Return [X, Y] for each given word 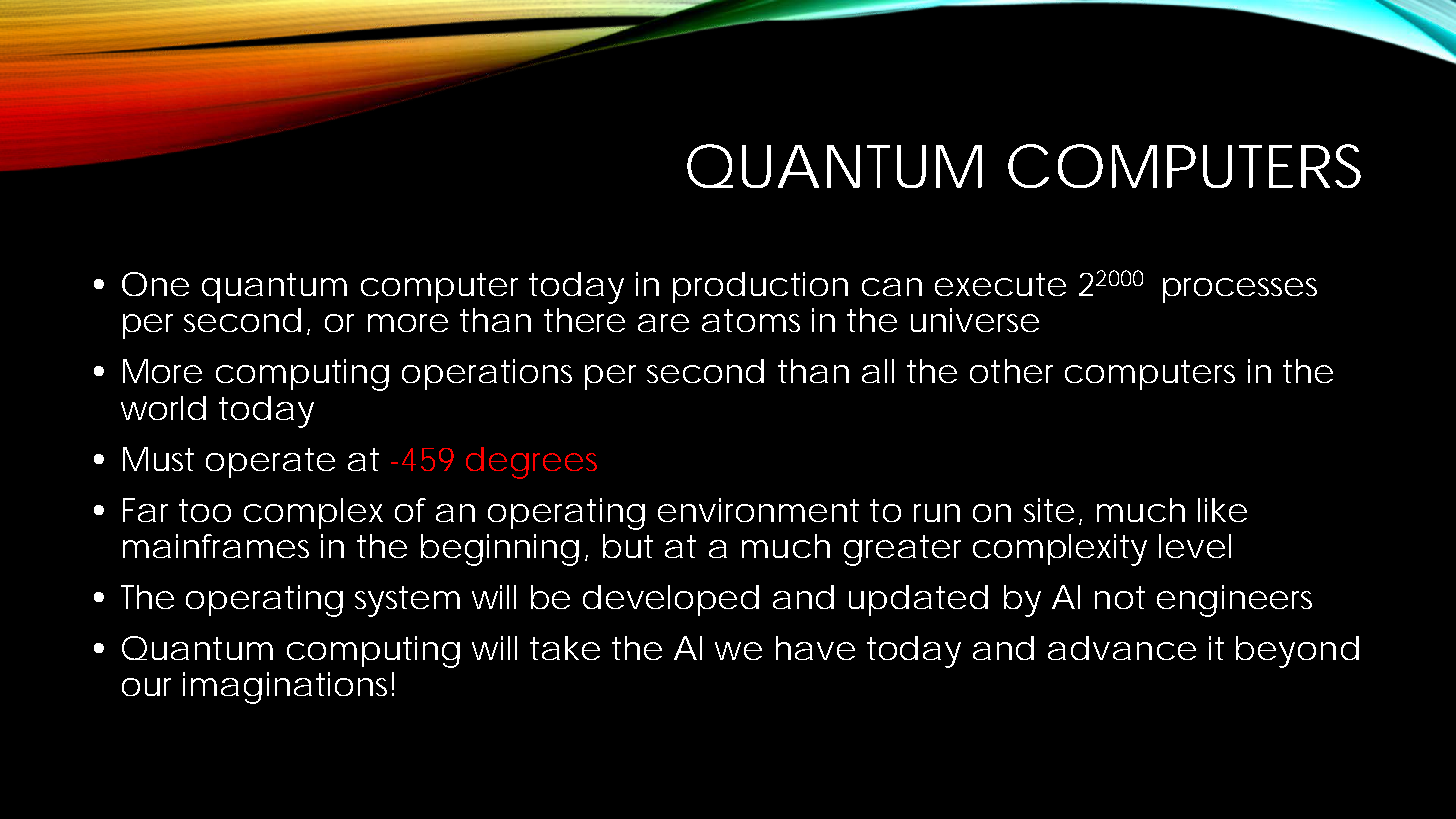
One [155, 284]
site [1049, 510]
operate [270, 463]
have [815, 648]
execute [1000, 284]
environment [758, 510]
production [760, 287]
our [146, 687]
